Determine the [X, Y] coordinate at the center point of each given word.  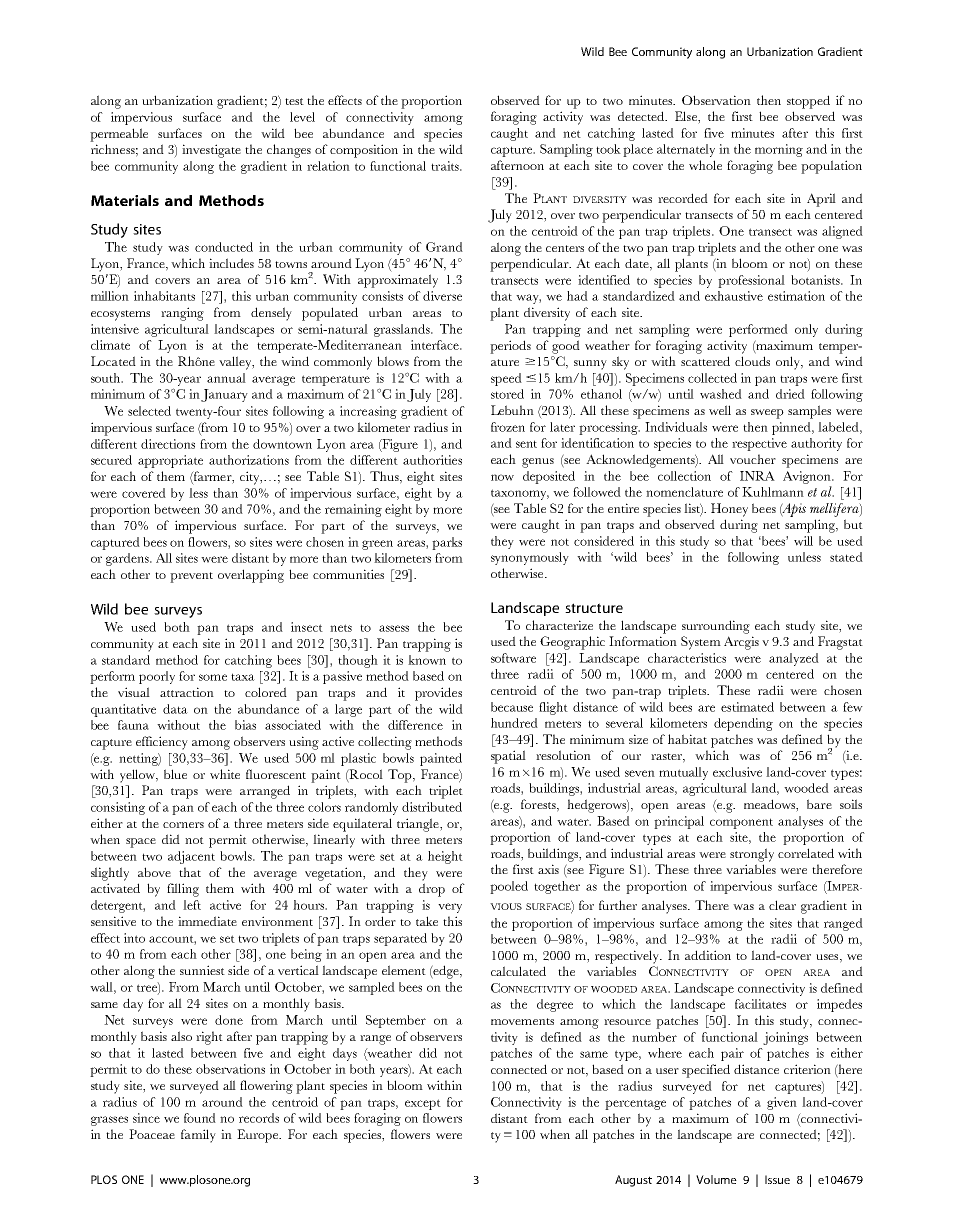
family [198, 1136]
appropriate [170, 461]
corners [183, 825]
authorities [432, 460]
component [741, 823]
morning [779, 150]
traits [446, 166]
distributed [432, 807]
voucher [753, 459]
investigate [211, 151]
